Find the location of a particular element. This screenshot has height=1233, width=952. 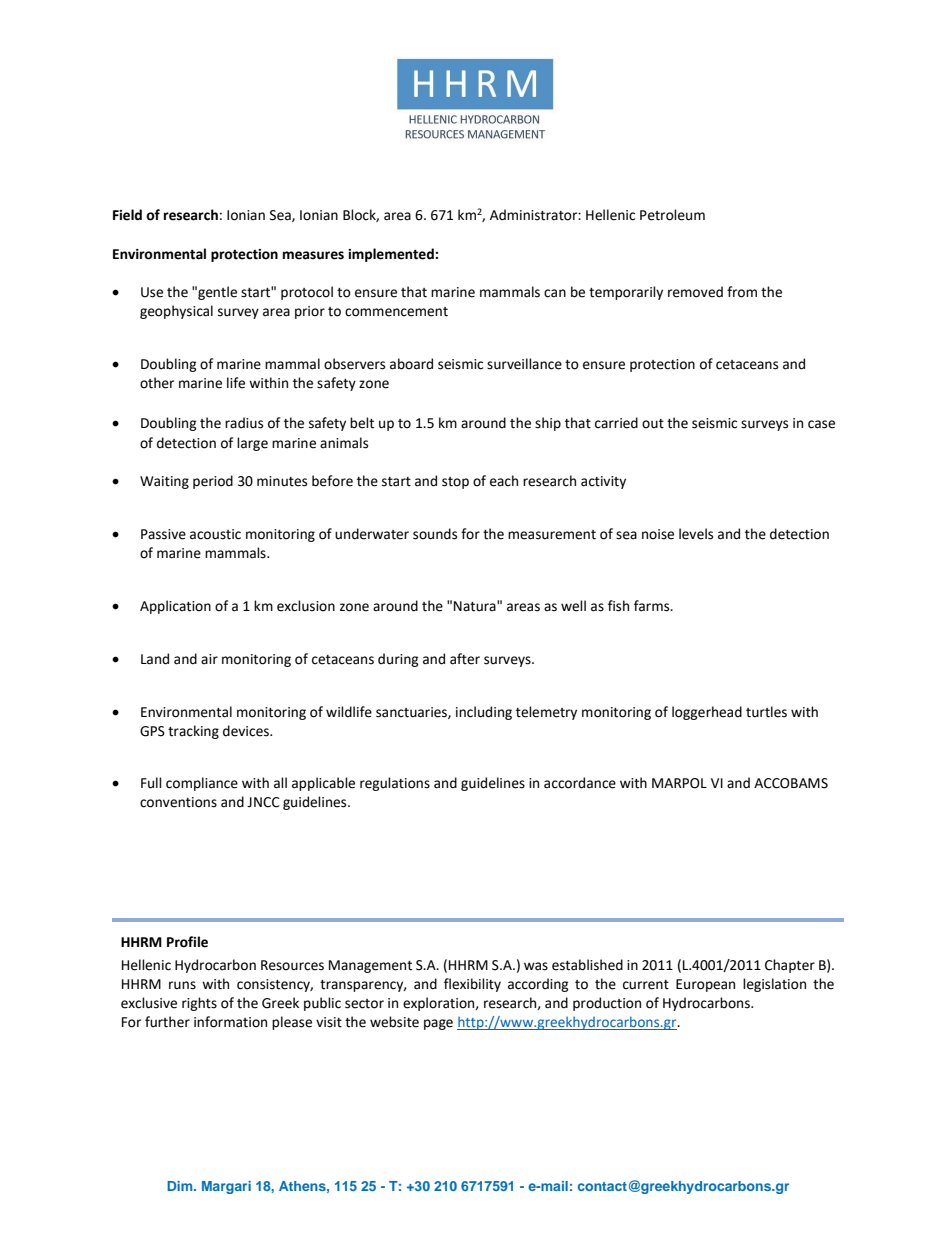

page is located at coordinates (438, 1024).
